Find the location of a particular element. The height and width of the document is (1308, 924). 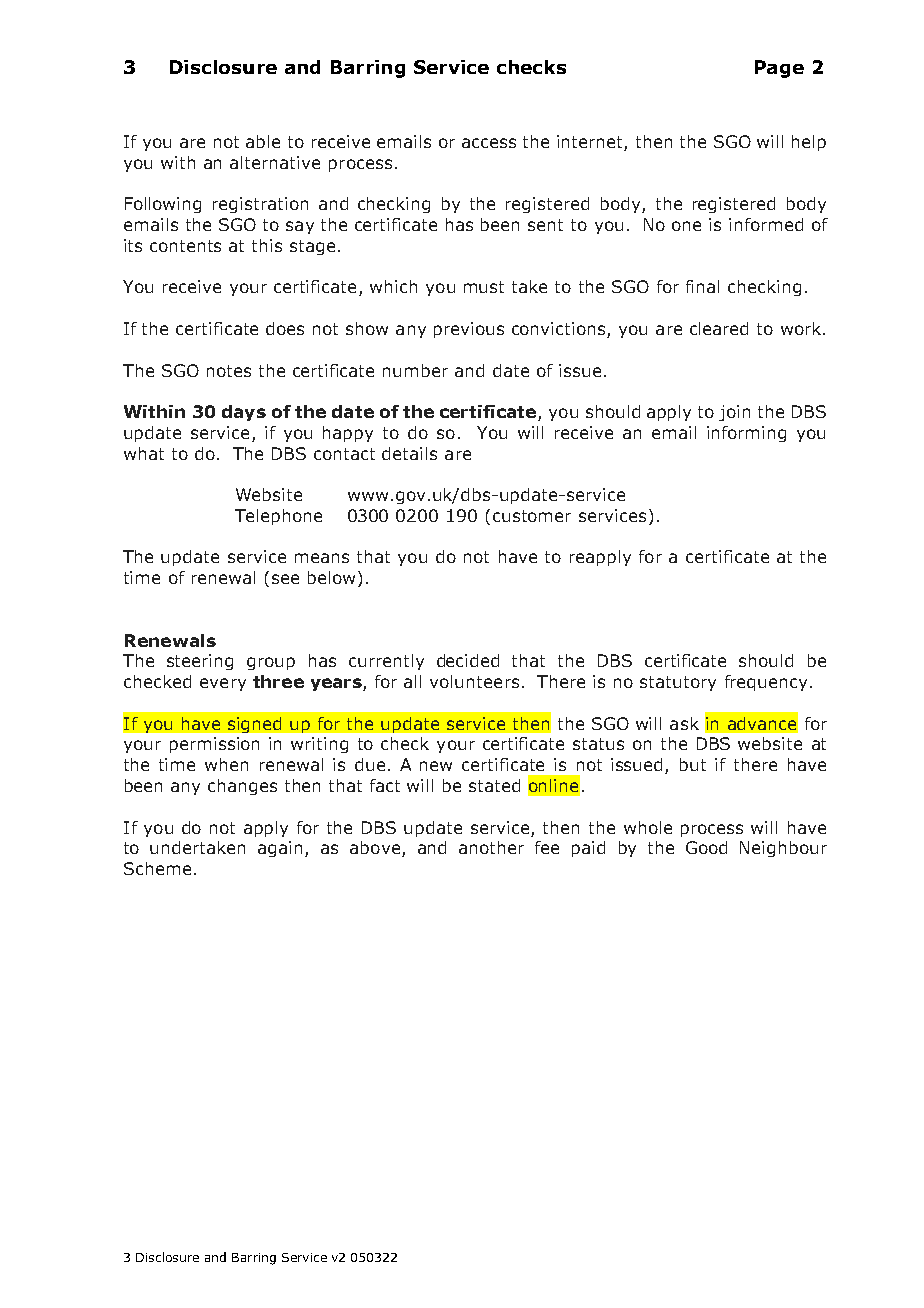

again is located at coordinates (280, 849).
